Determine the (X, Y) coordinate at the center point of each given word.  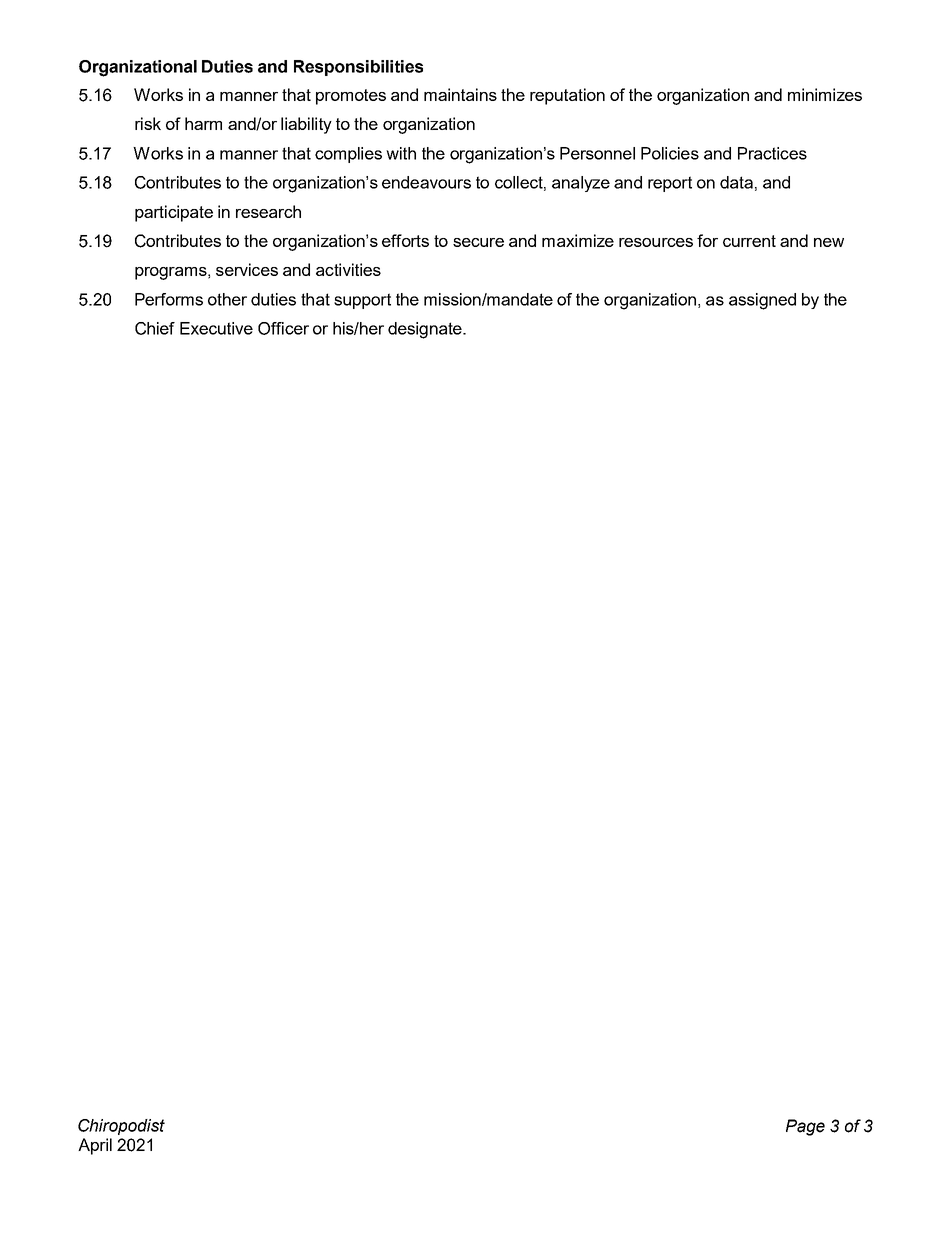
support (362, 301)
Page (805, 1127)
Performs (169, 299)
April (95, 1146)
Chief (155, 328)
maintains (460, 94)
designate (426, 330)
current (749, 241)
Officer (283, 328)
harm (203, 123)
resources (656, 242)
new (829, 242)
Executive (216, 328)
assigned (762, 301)
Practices (772, 153)
